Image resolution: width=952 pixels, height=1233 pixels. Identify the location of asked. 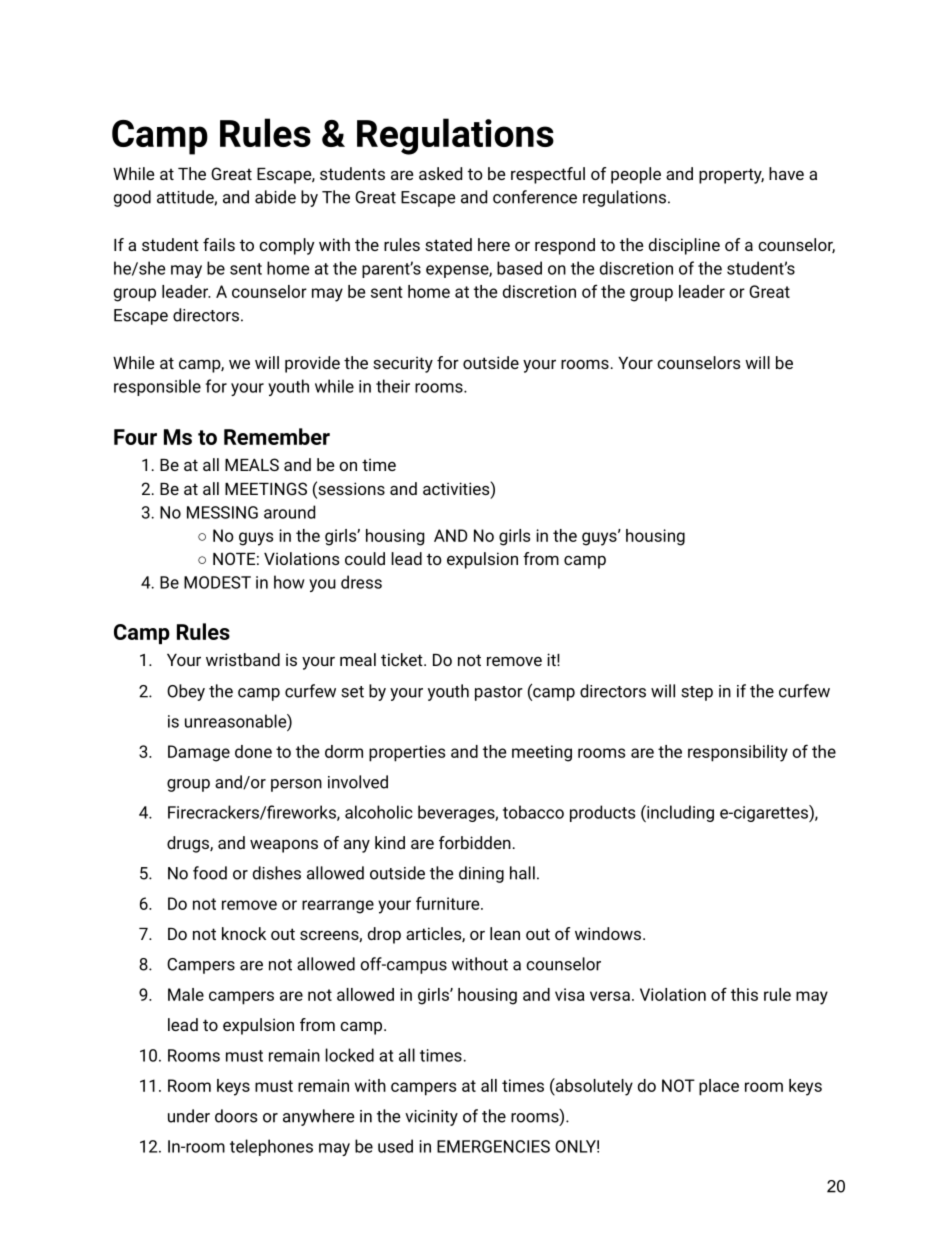
(440, 173).
